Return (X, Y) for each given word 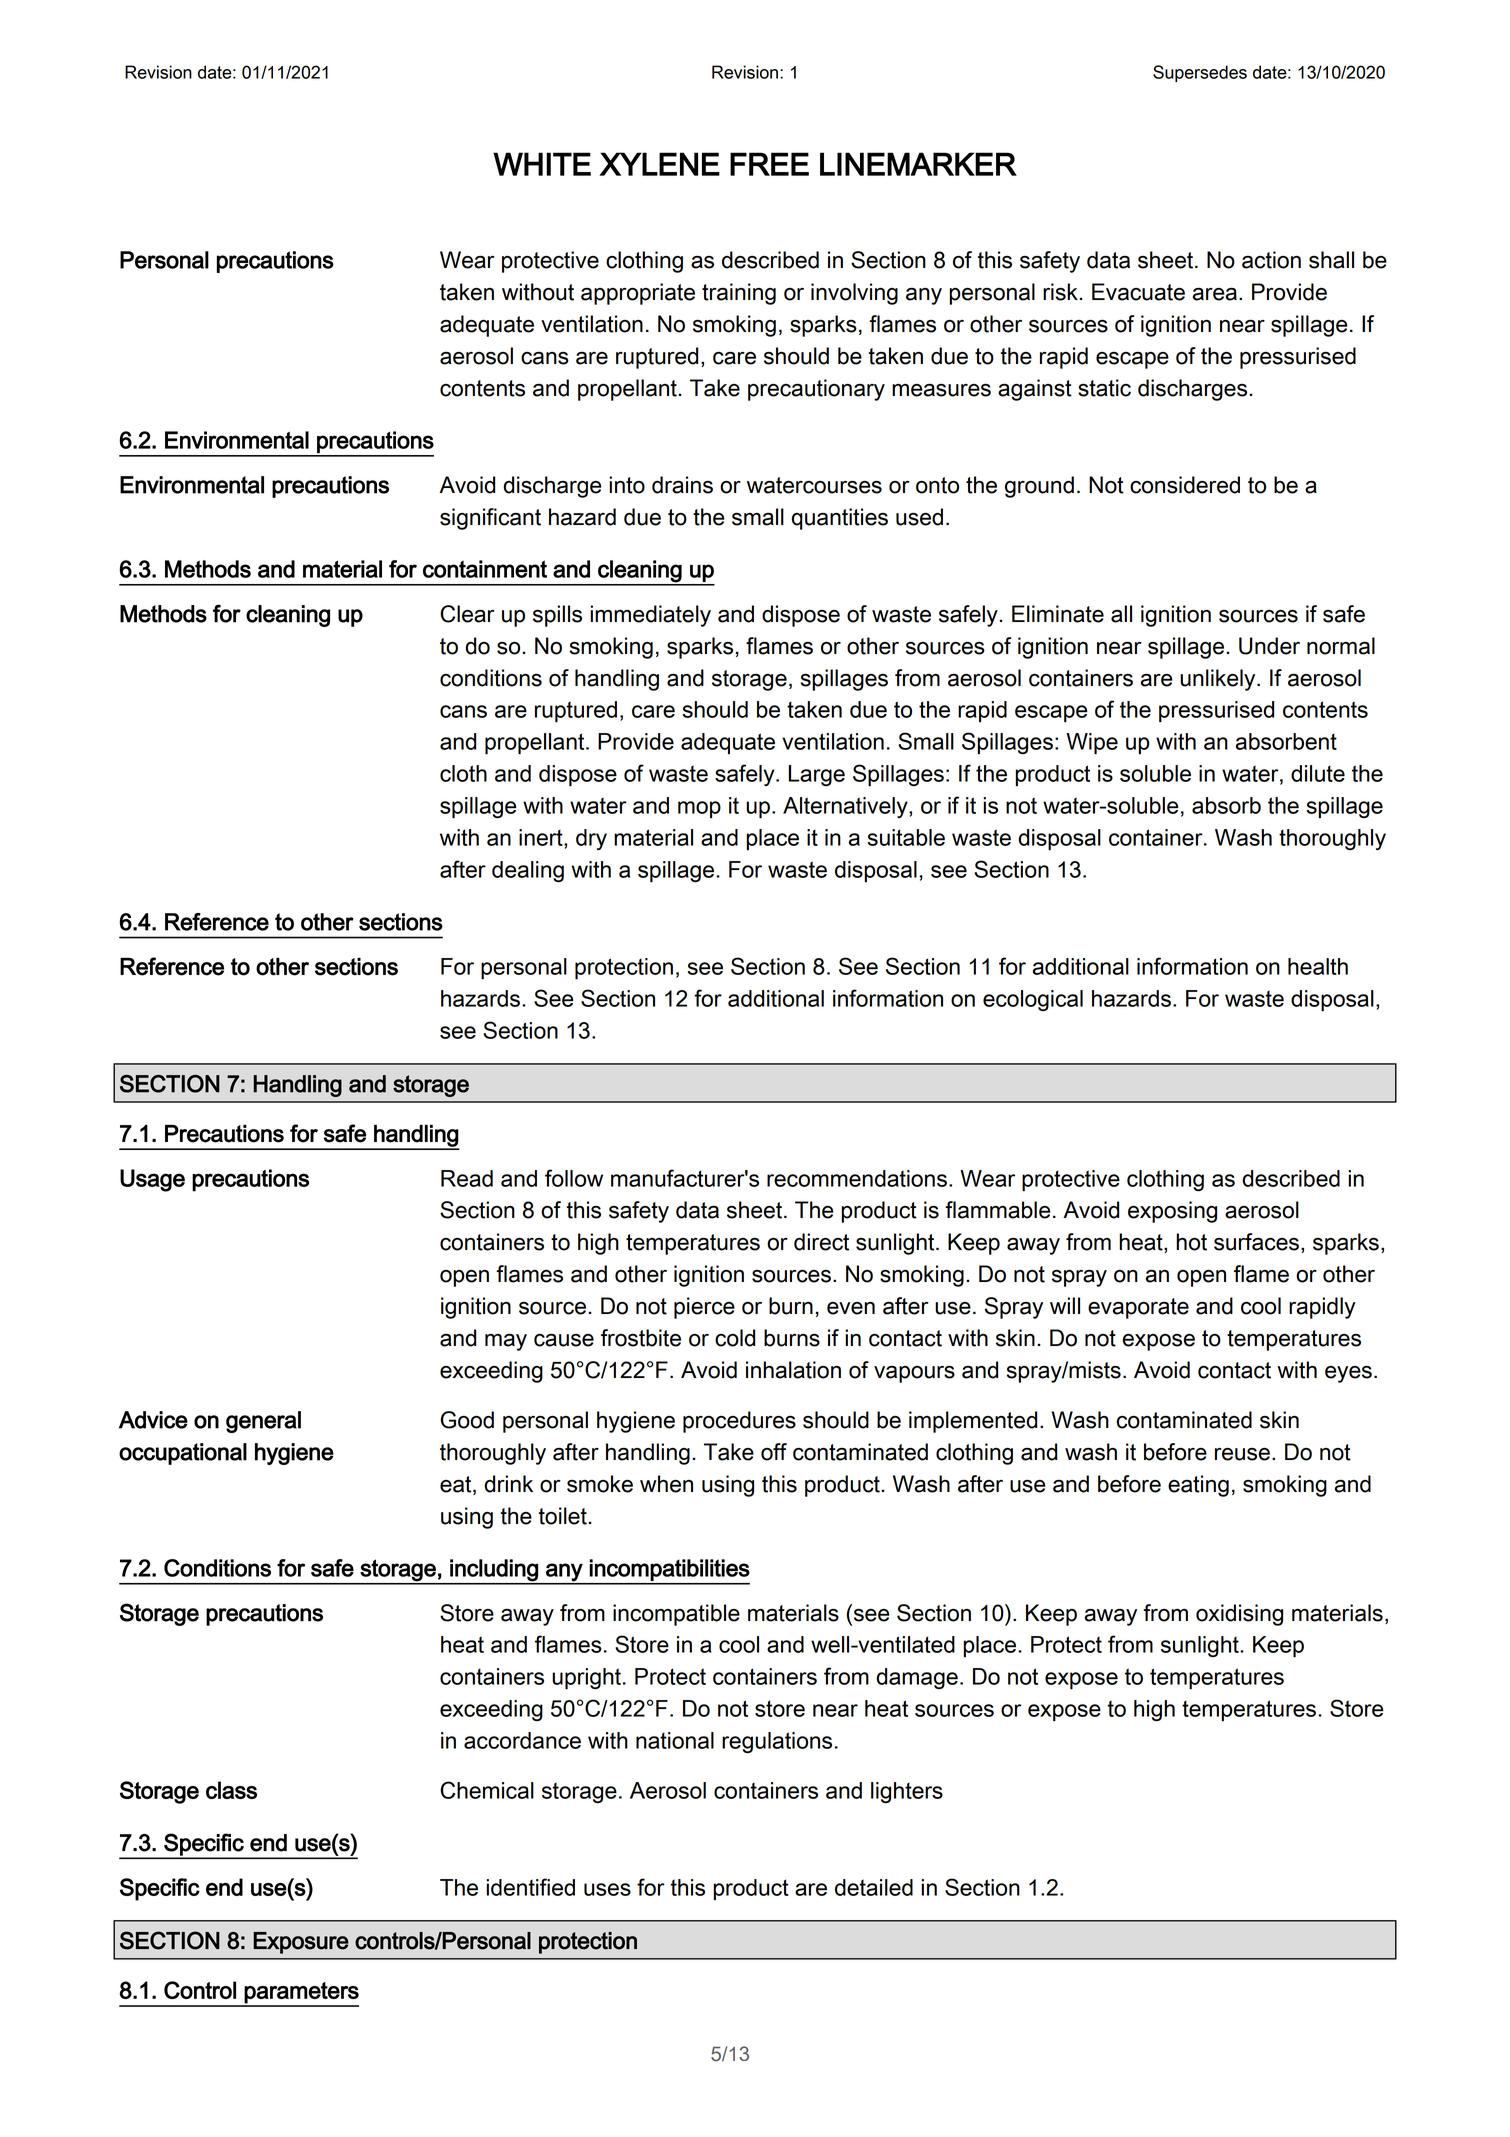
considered (1185, 485)
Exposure (301, 1943)
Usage (152, 1180)
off (774, 1452)
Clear (467, 614)
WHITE (542, 164)
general (263, 1422)
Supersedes (1200, 73)
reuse (1242, 1454)
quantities (840, 519)
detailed (874, 1887)
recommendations (857, 1178)
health (1318, 966)
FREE (769, 164)
